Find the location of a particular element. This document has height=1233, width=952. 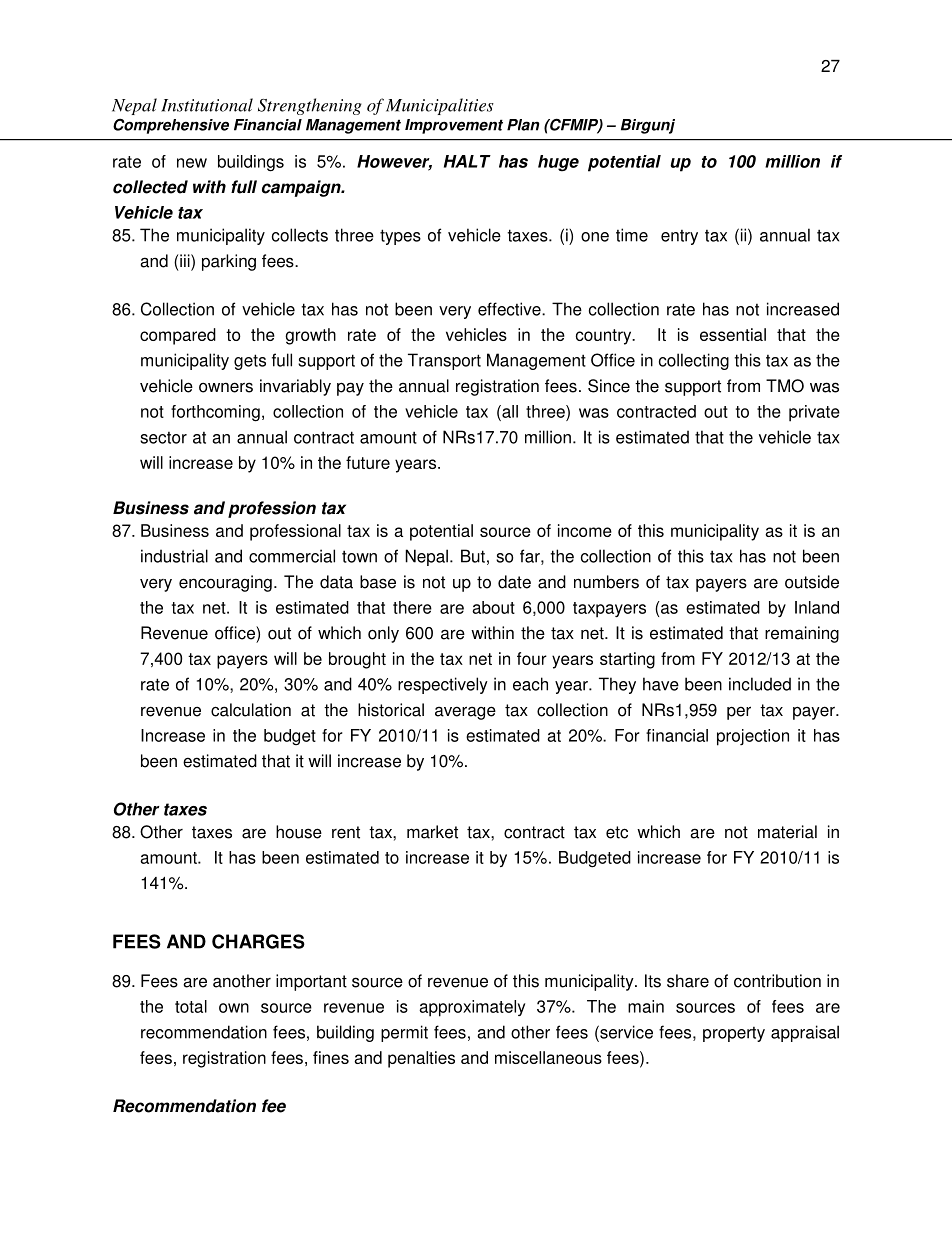

entry is located at coordinates (679, 237).
